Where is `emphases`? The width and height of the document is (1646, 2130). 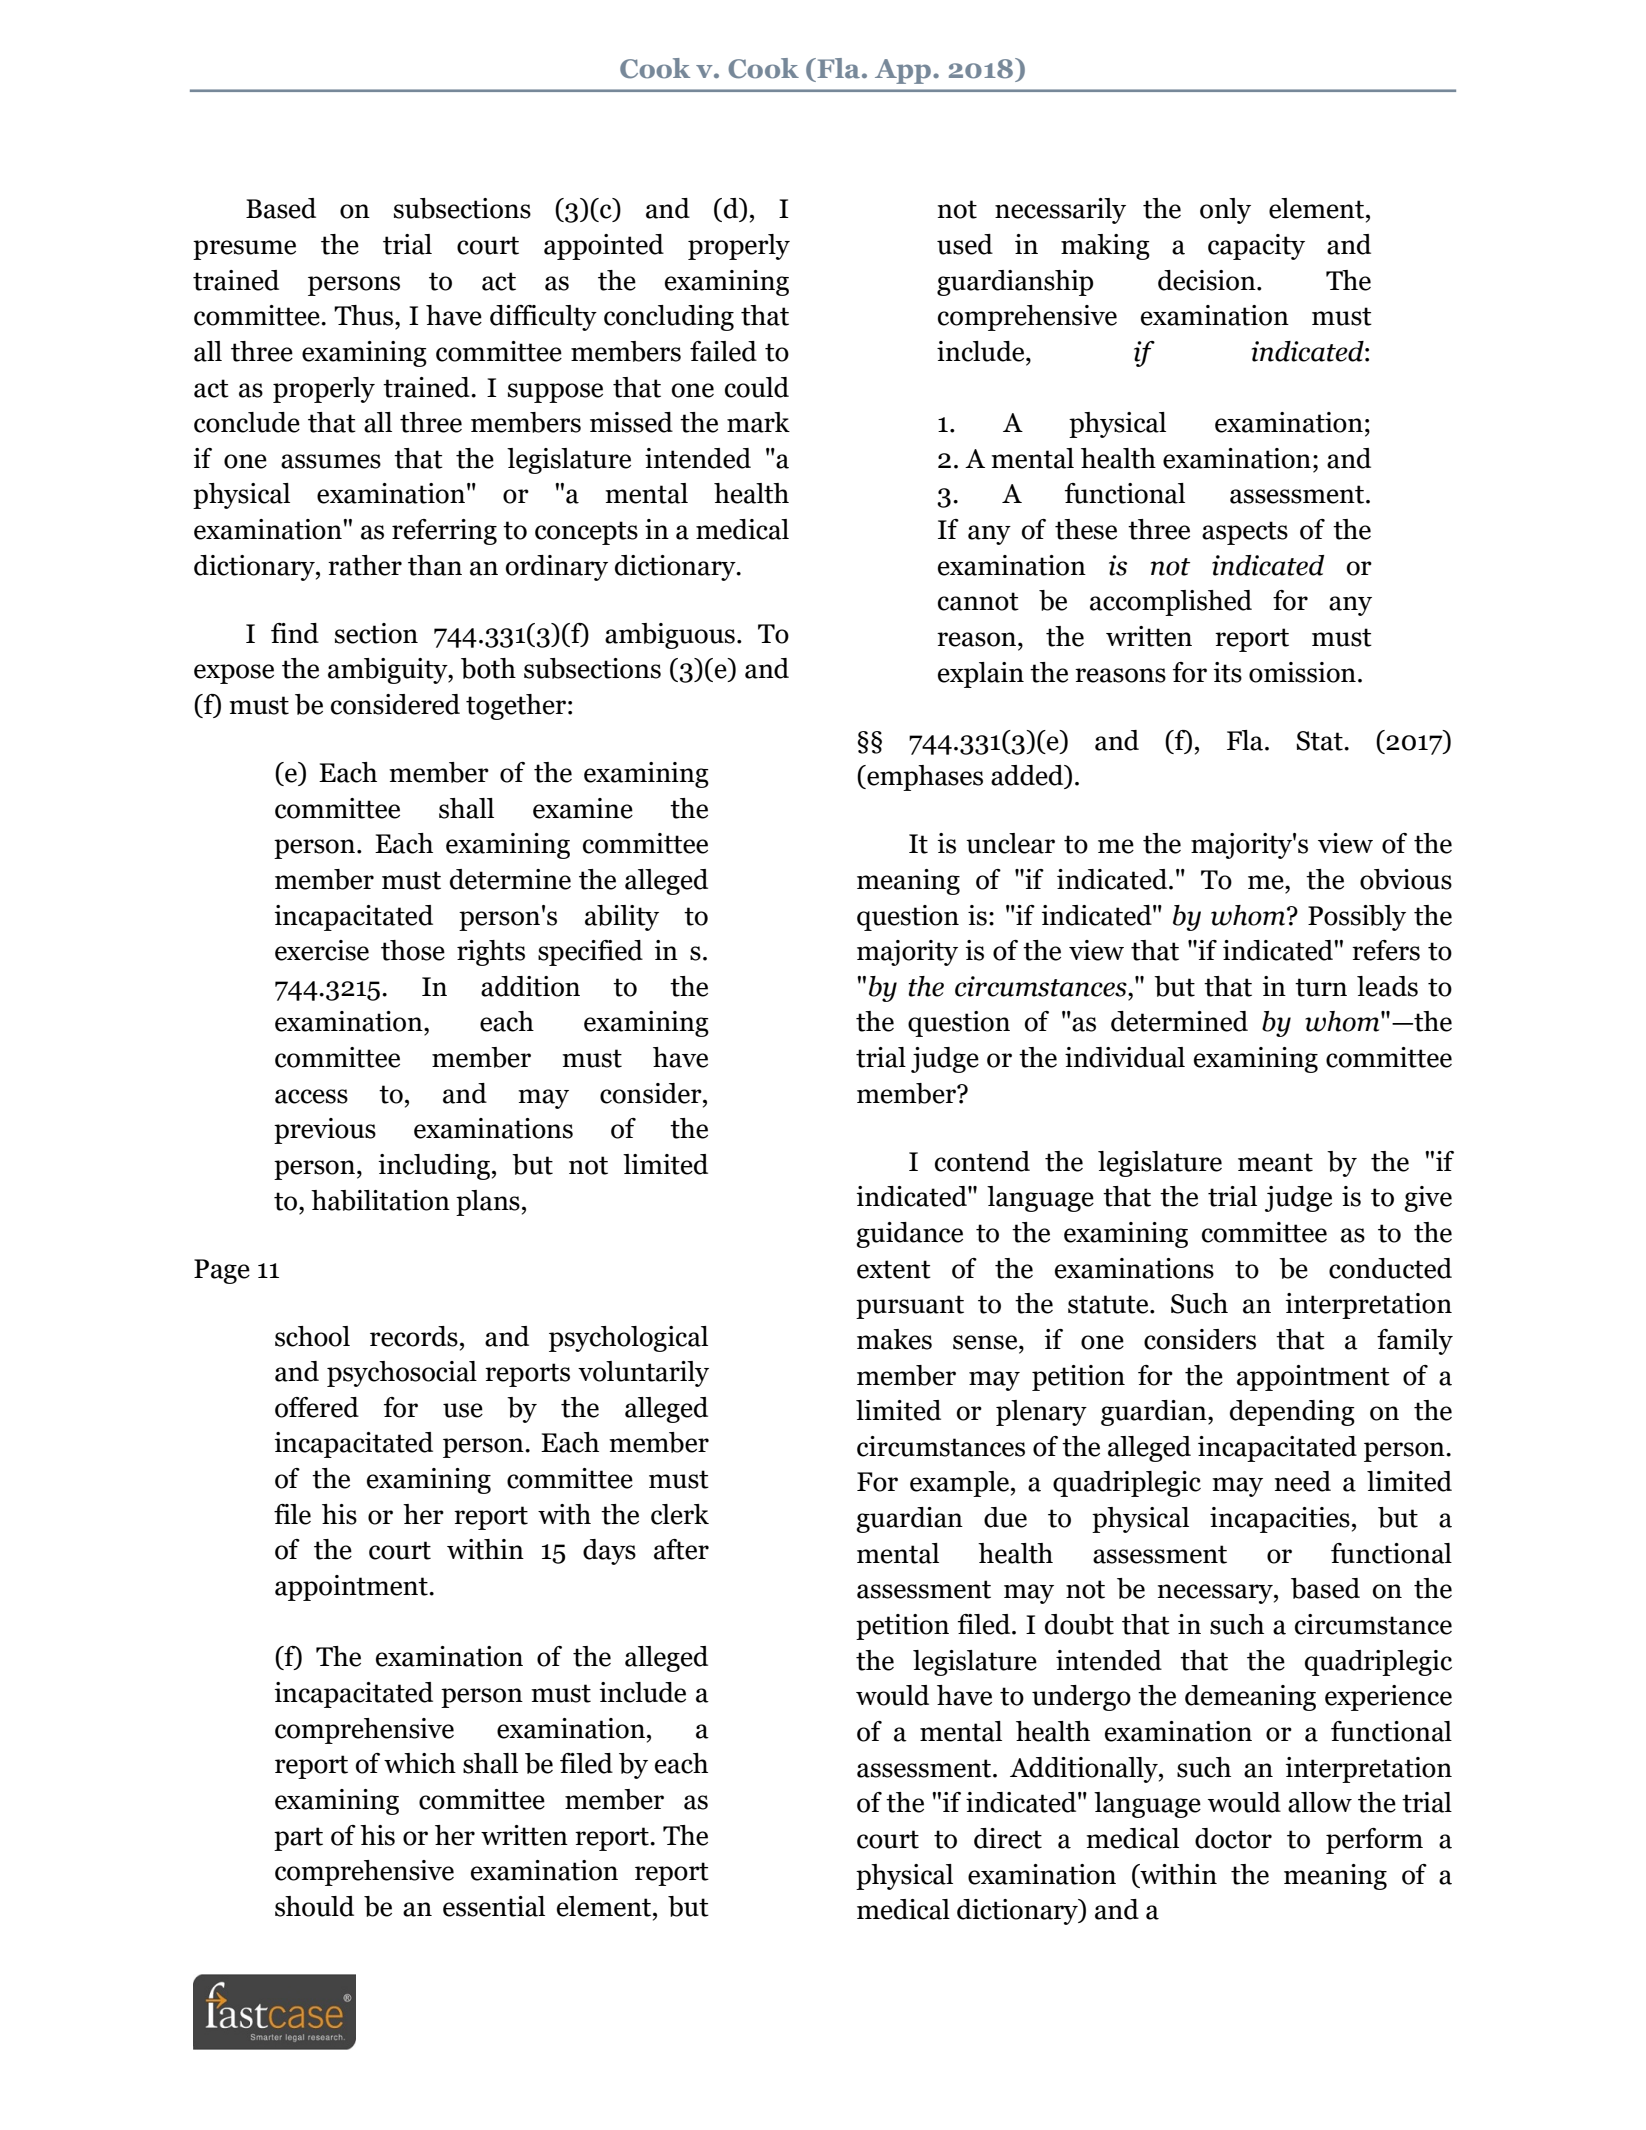 emphases is located at coordinates (924, 778).
